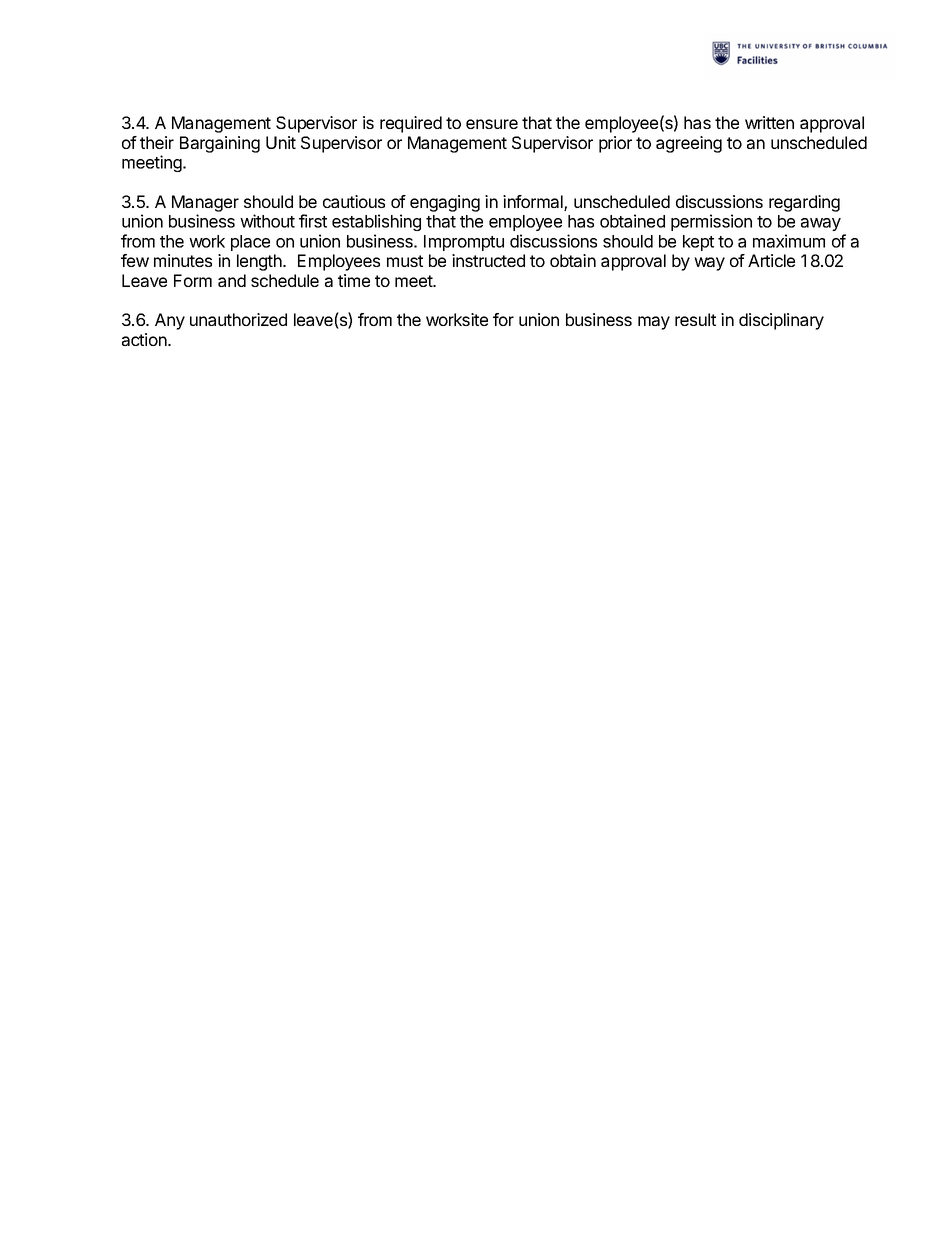 Image resolution: width=952 pixels, height=1233 pixels. Describe the element at coordinates (492, 124) in the screenshot. I see `ensure` at that location.
